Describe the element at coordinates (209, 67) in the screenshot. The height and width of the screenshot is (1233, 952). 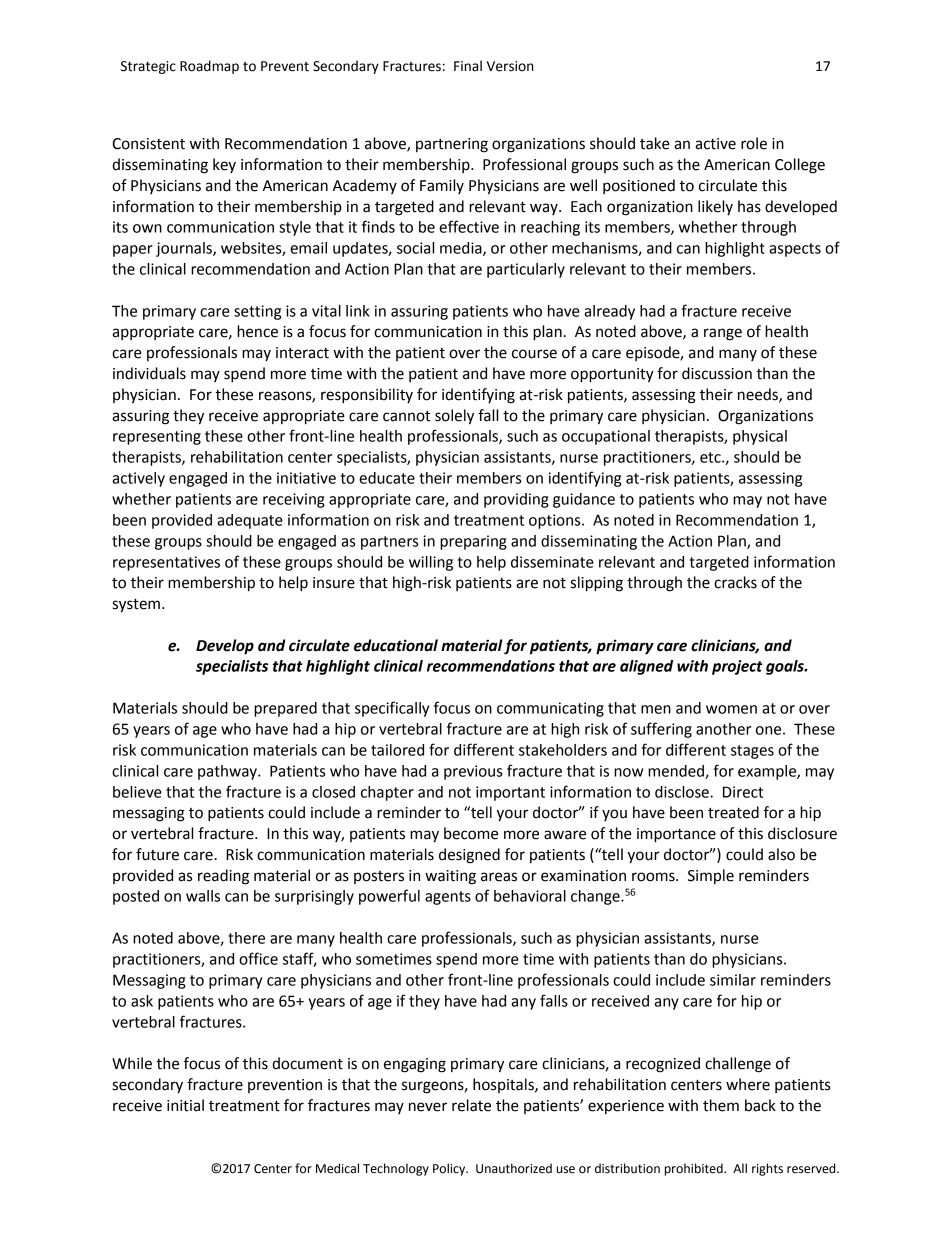
I see `Roadmap` at that location.
